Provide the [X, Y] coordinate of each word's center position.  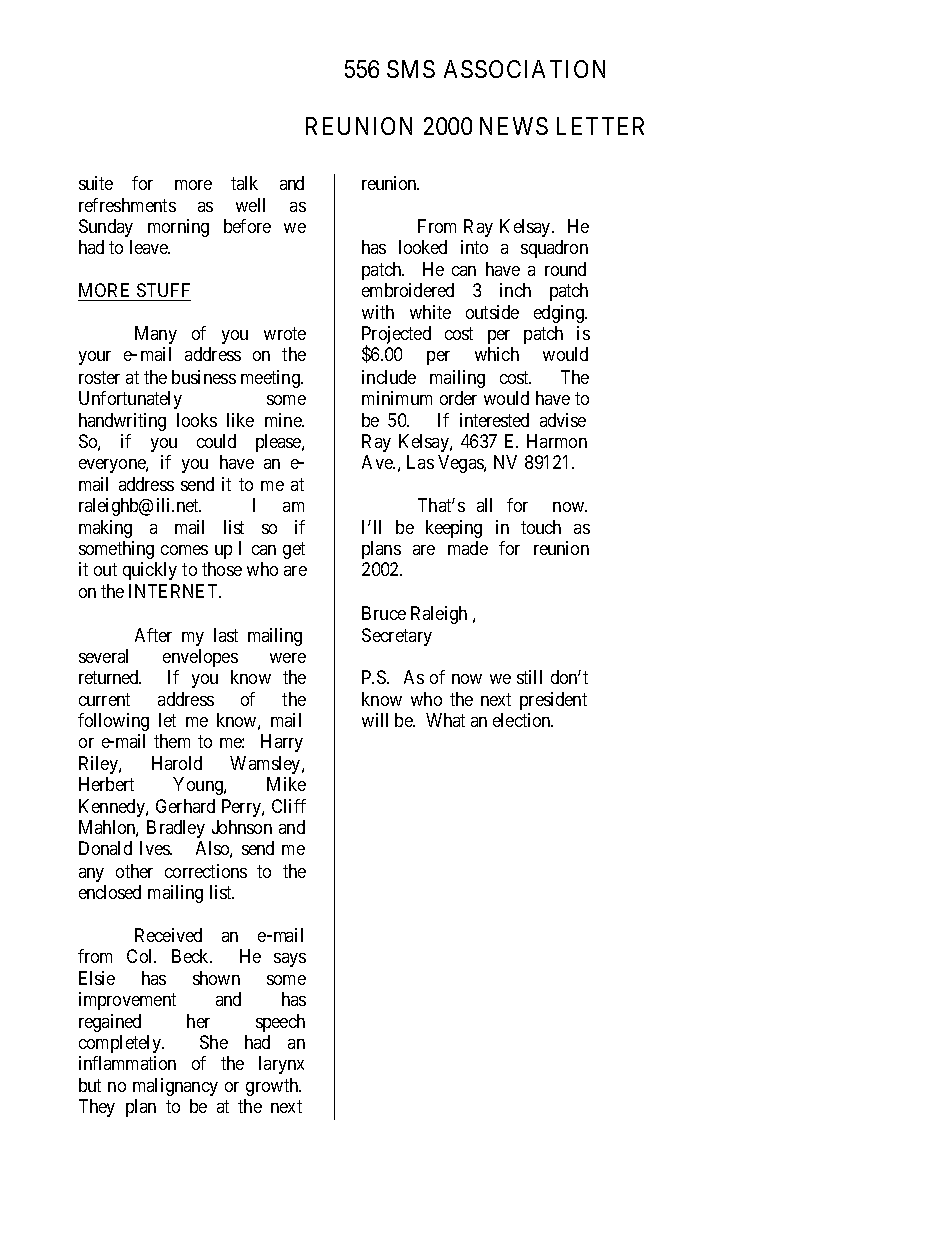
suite [96, 183]
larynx [281, 1065]
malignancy [175, 1087]
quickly [150, 571]
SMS [411, 69]
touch [541, 527]
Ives [156, 848]
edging [560, 314]
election [523, 720]
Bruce [384, 613]
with [378, 312]
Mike [286, 784]
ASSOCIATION [524, 69]
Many [156, 335]
